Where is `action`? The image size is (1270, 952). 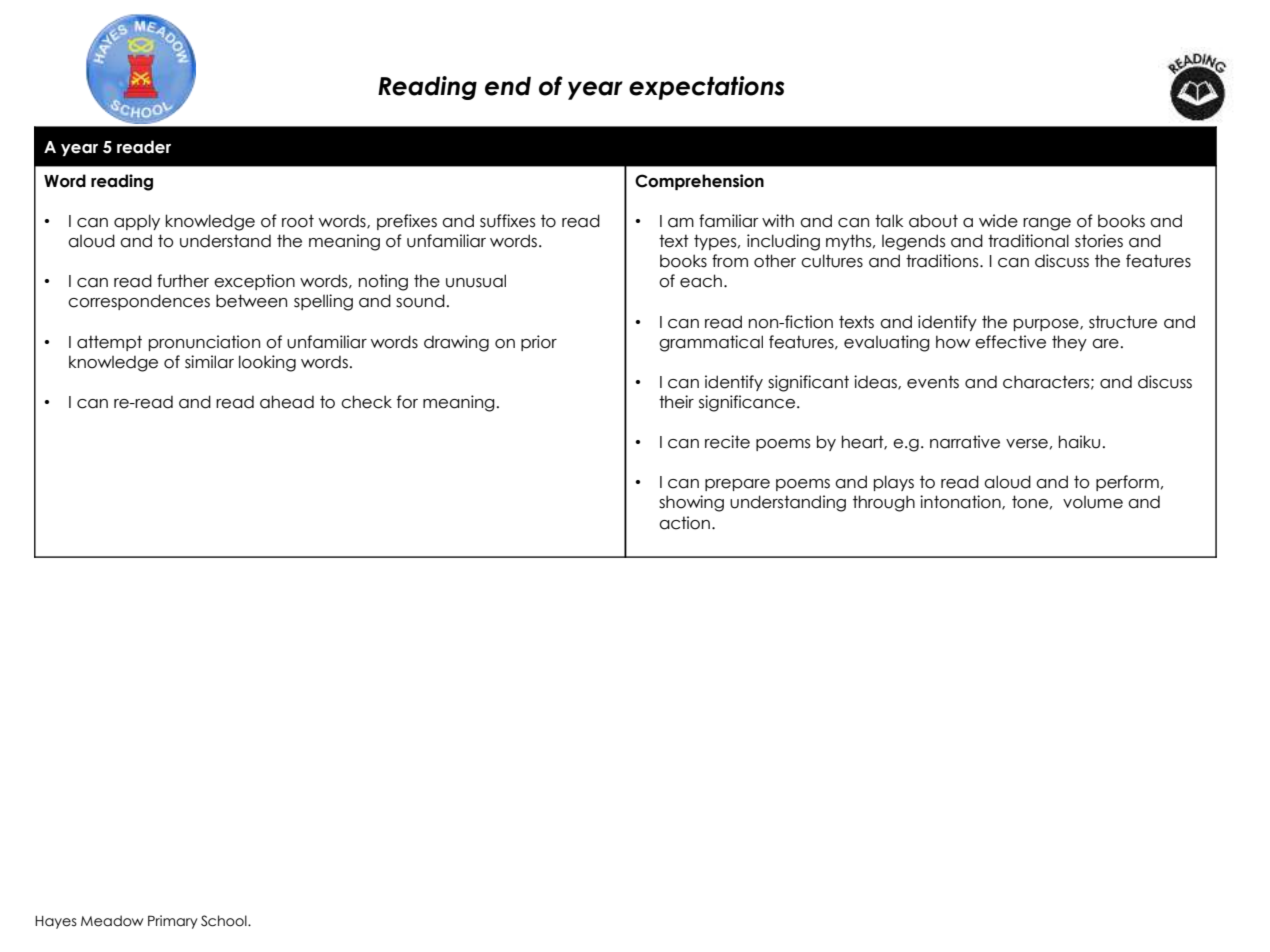 action is located at coordinates (684, 523).
